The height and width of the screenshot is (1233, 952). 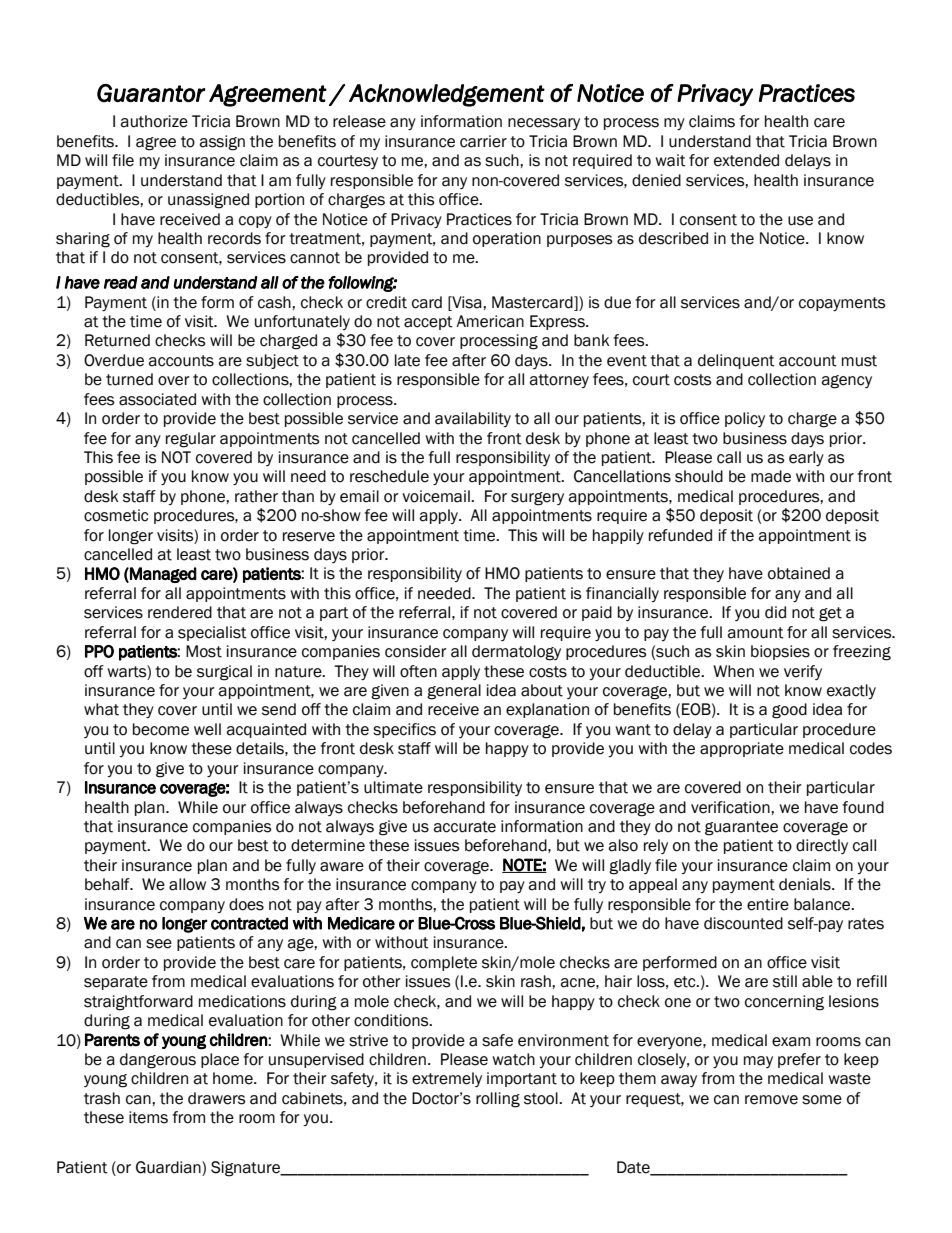 What do you see at coordinates (516, 653) in the screenshot?
I see `dermatology` at bounding box center [516, 653].
